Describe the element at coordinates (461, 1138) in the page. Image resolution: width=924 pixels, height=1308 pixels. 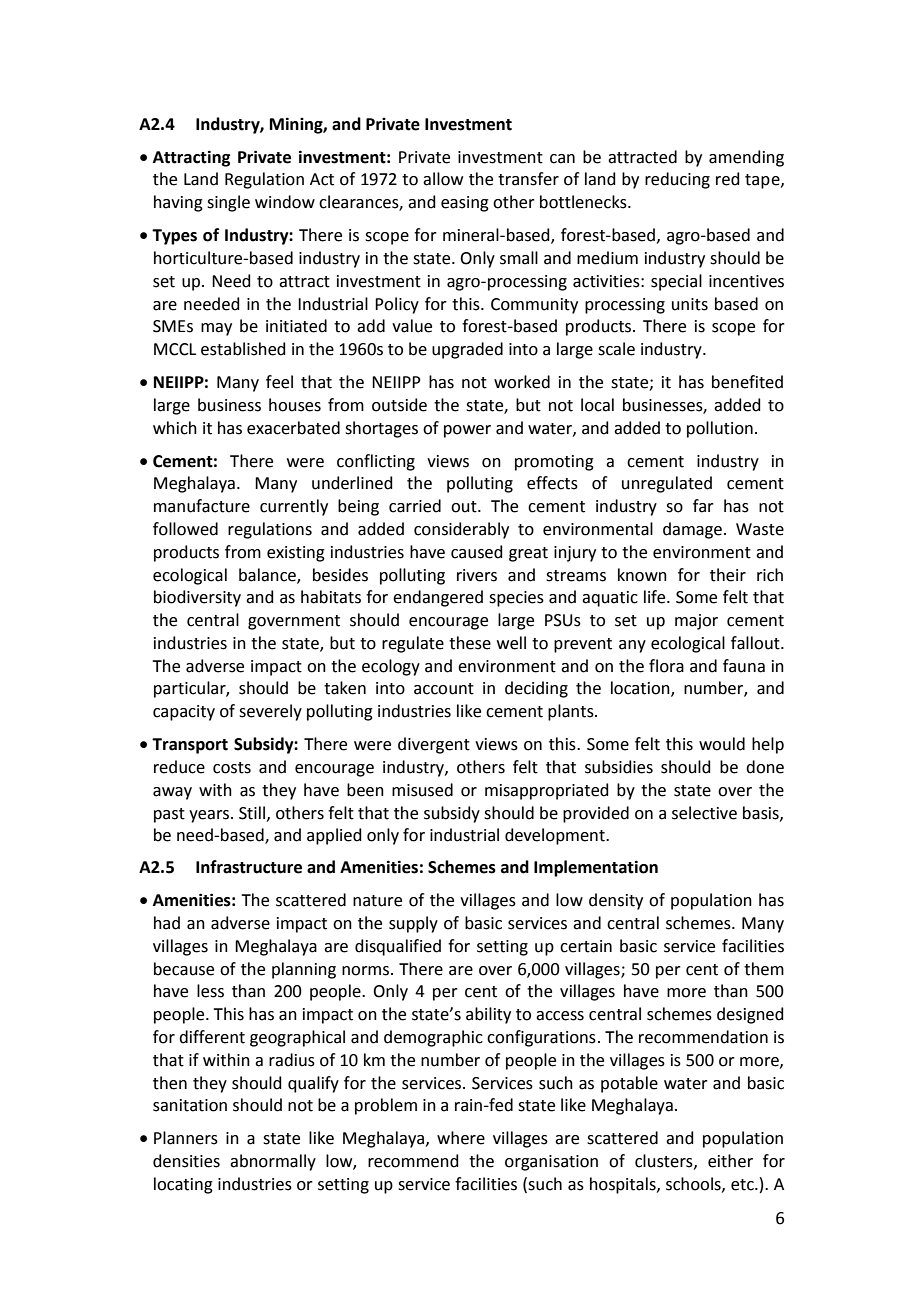
I see `where` at that location.
